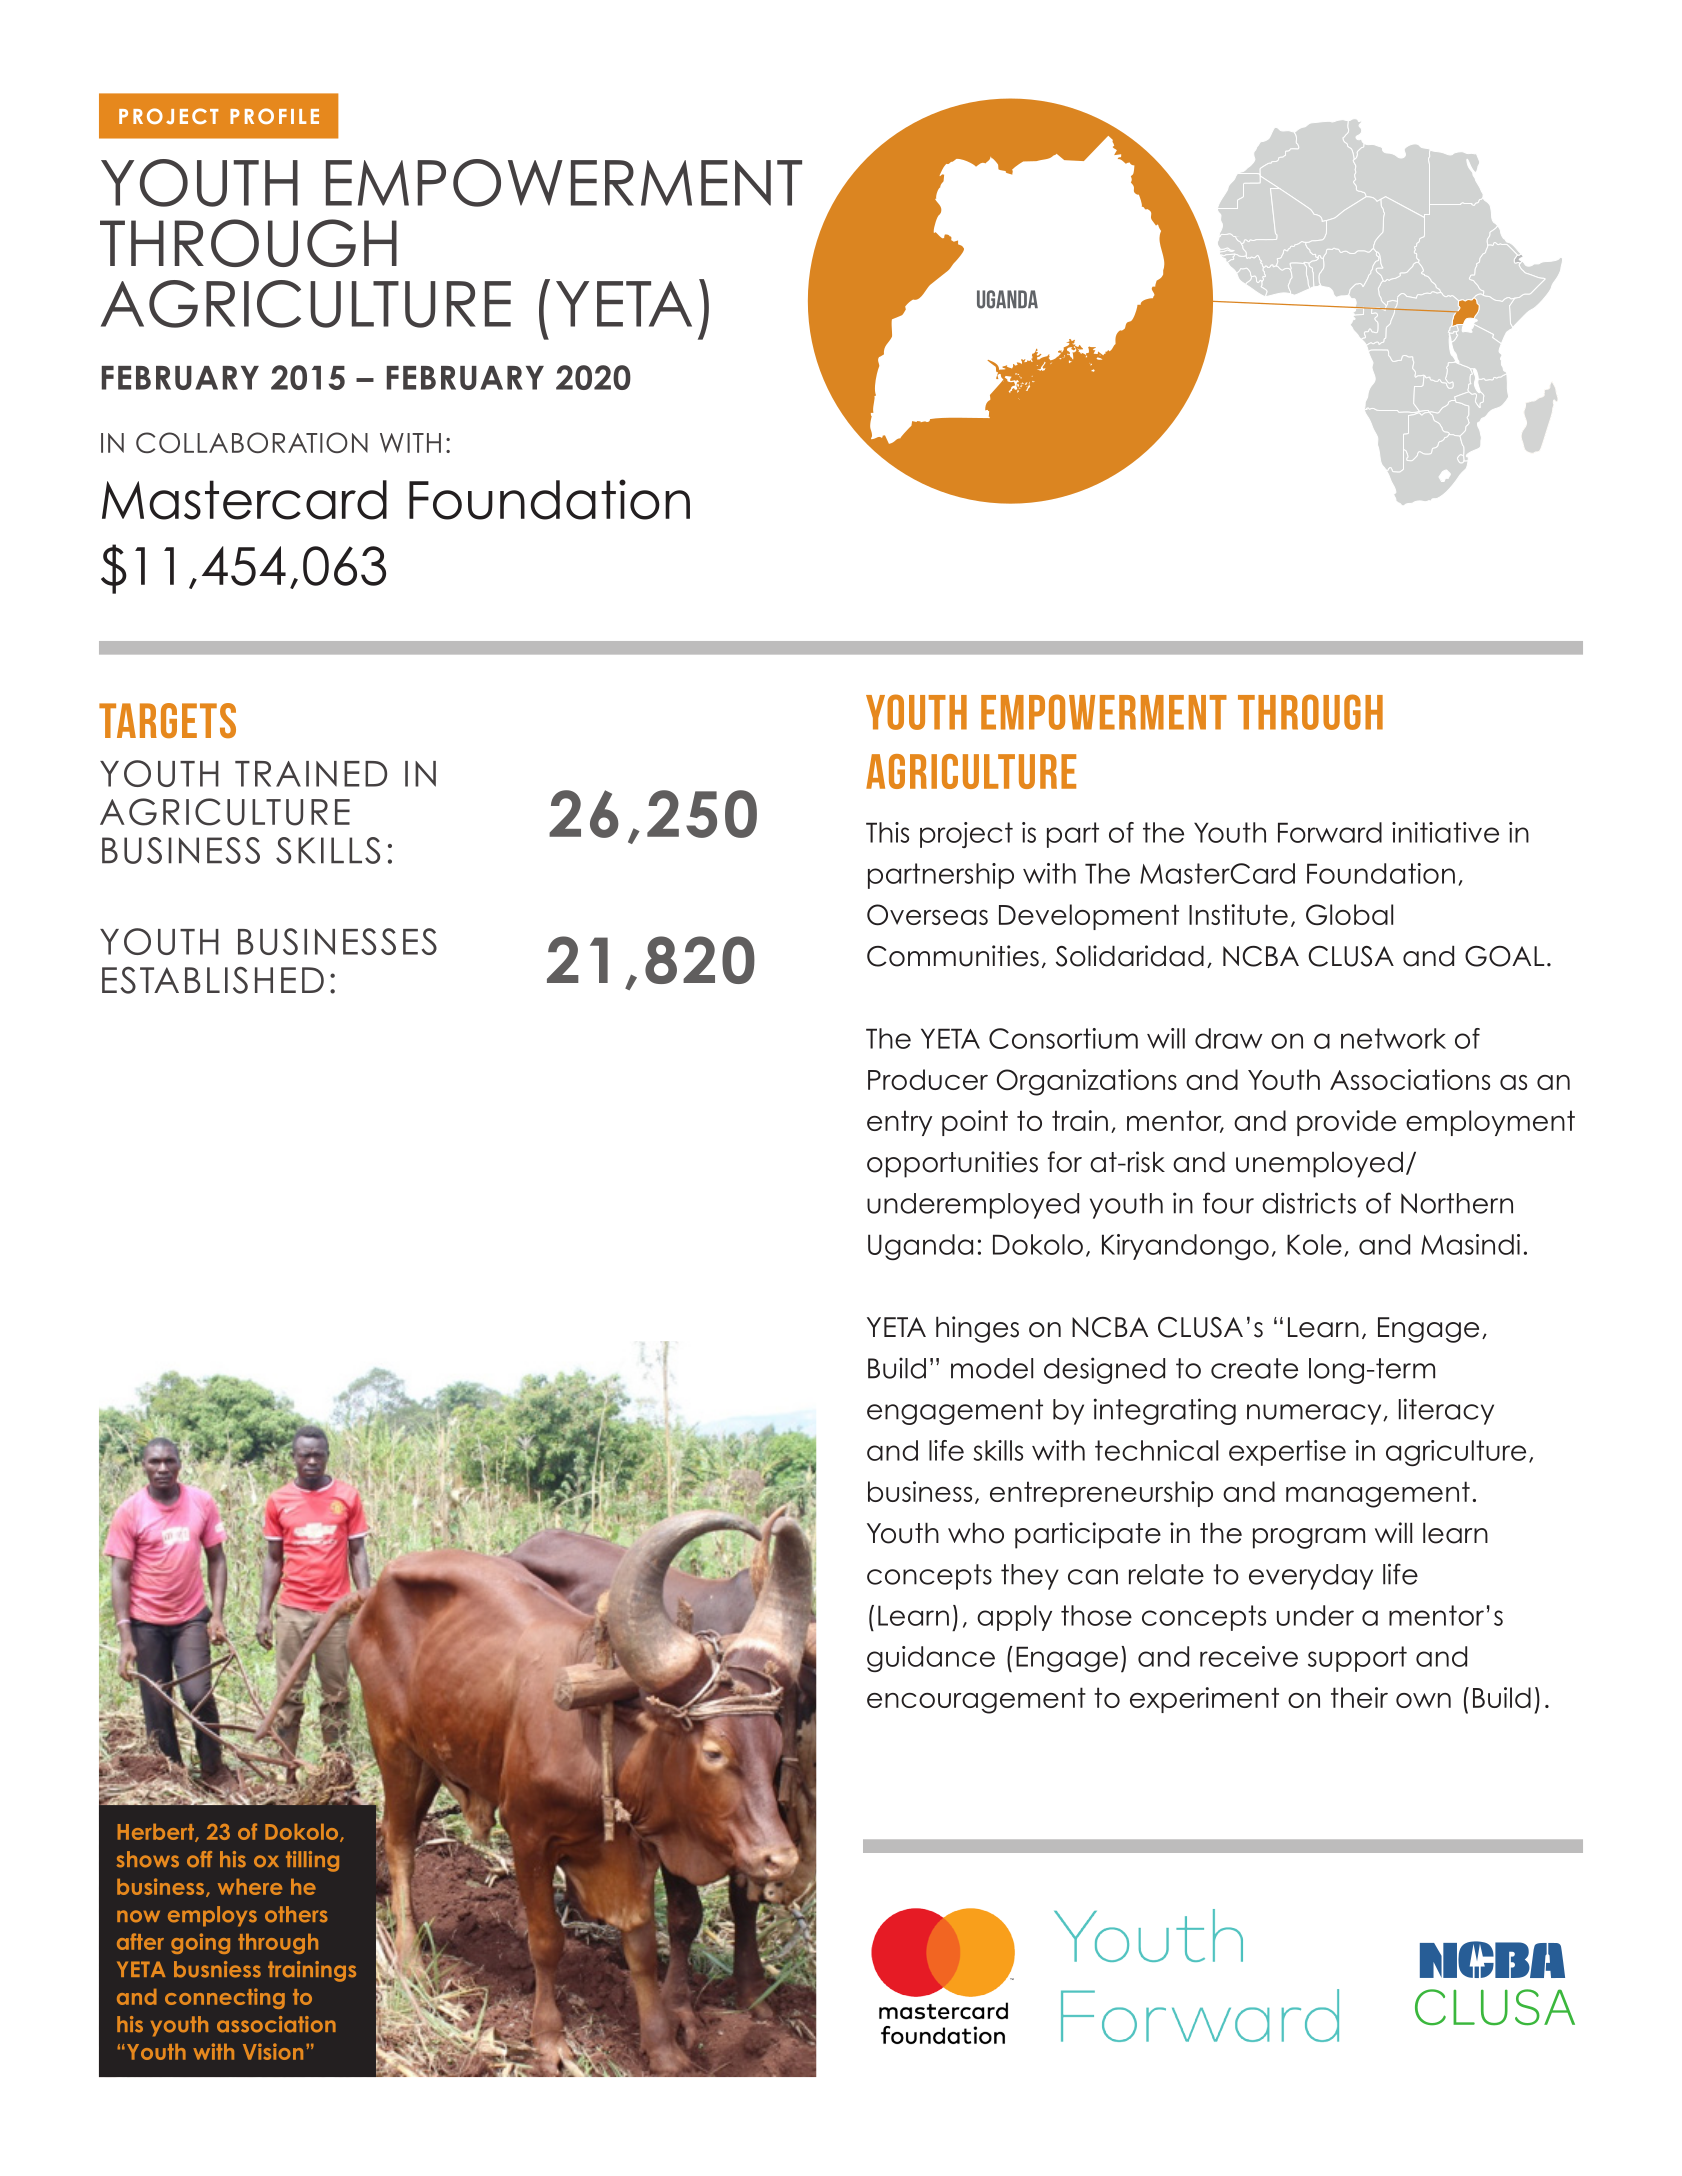 The width and height of the screenshot is (1682, 2176). What do you see at coordinates (213, 980) in the screenshot?
I see `ESTABLISHED` at bounding box center [213, 980].
